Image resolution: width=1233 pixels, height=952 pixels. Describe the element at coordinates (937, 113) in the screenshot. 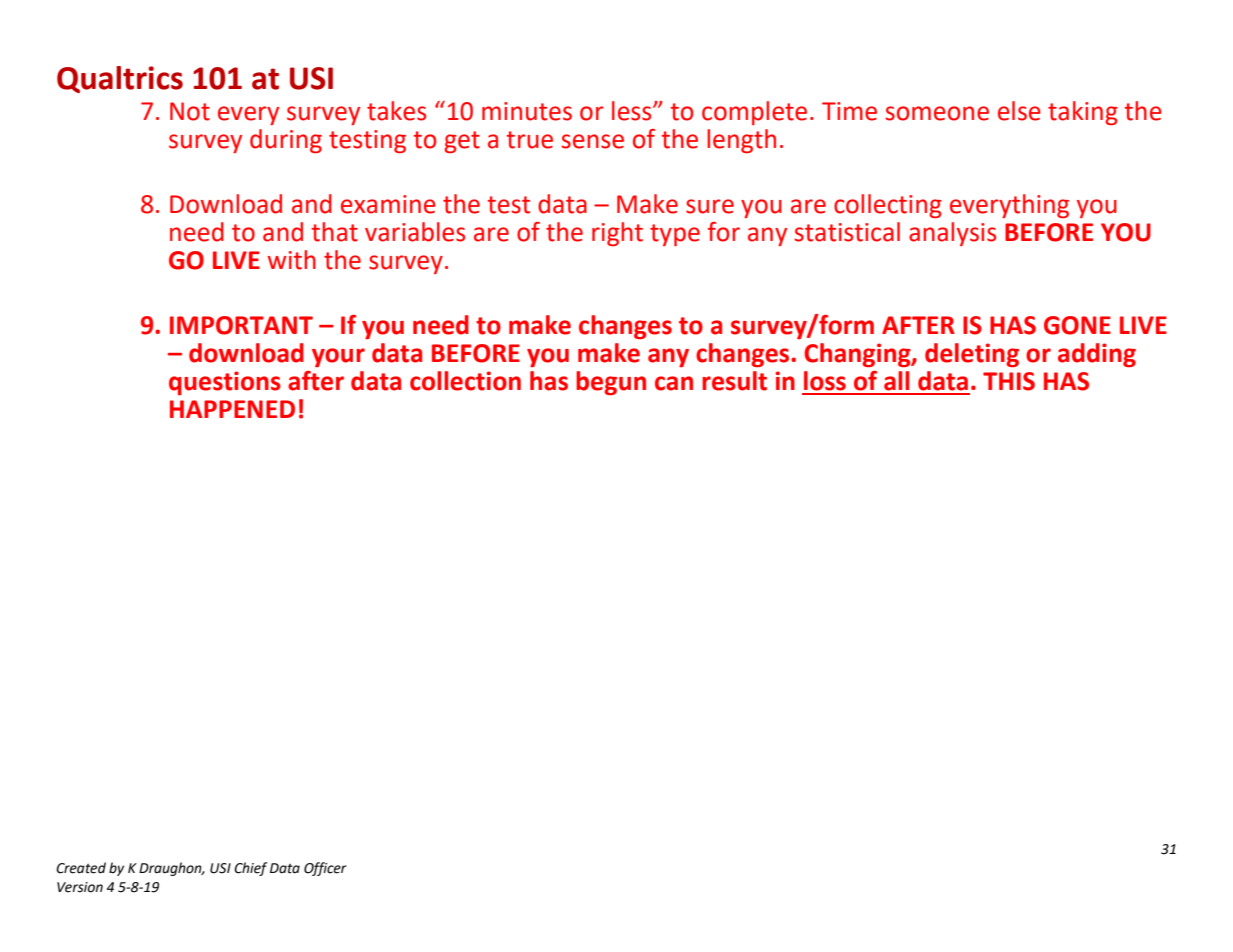

I see `someone` at that location.
